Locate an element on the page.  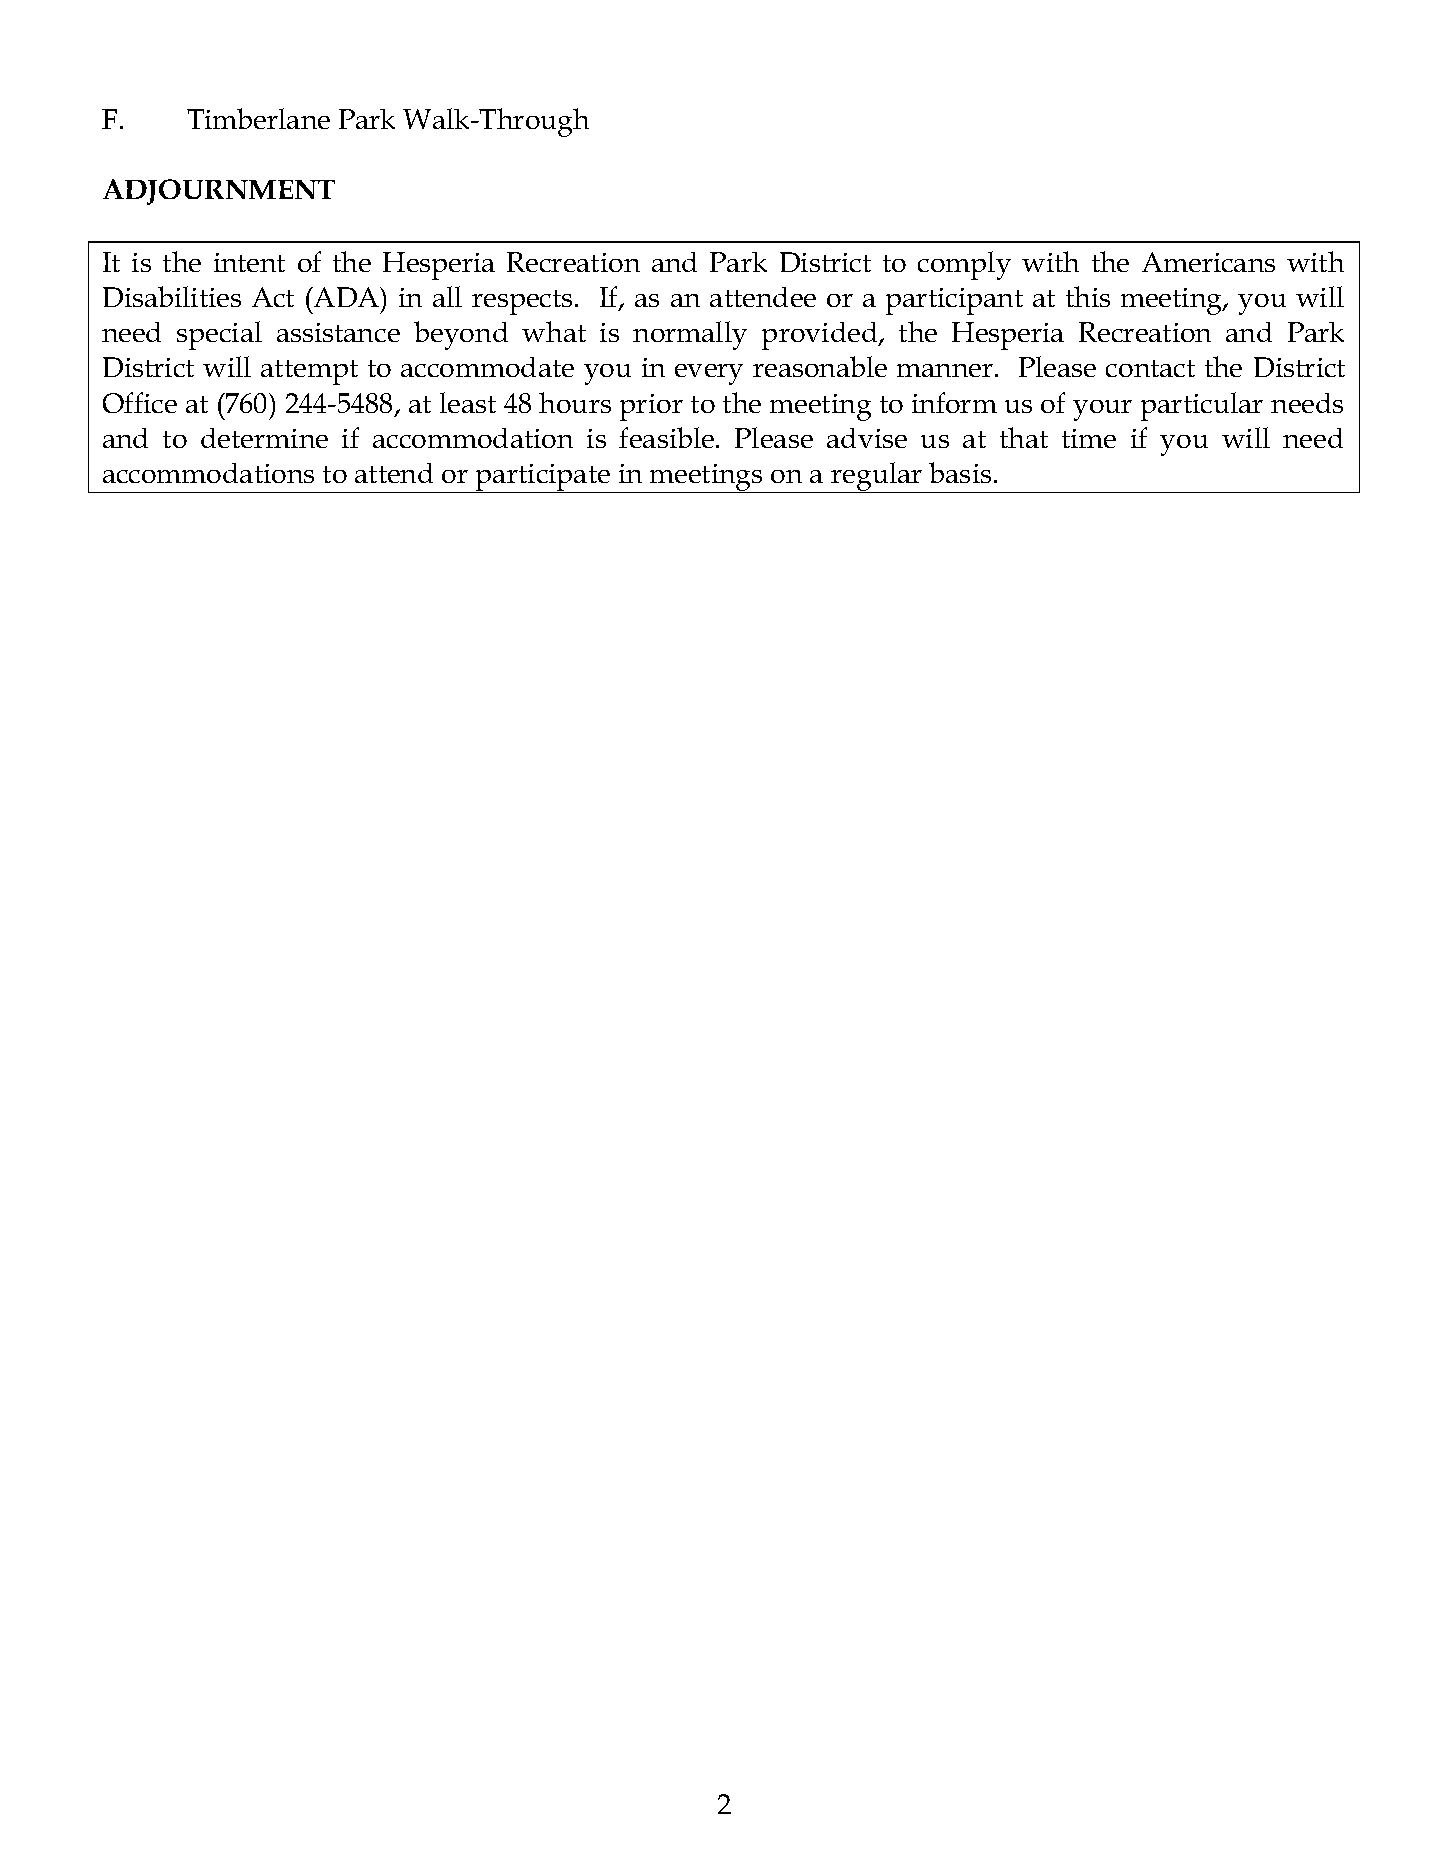
Americans is located at coordinates (1208, 262).
